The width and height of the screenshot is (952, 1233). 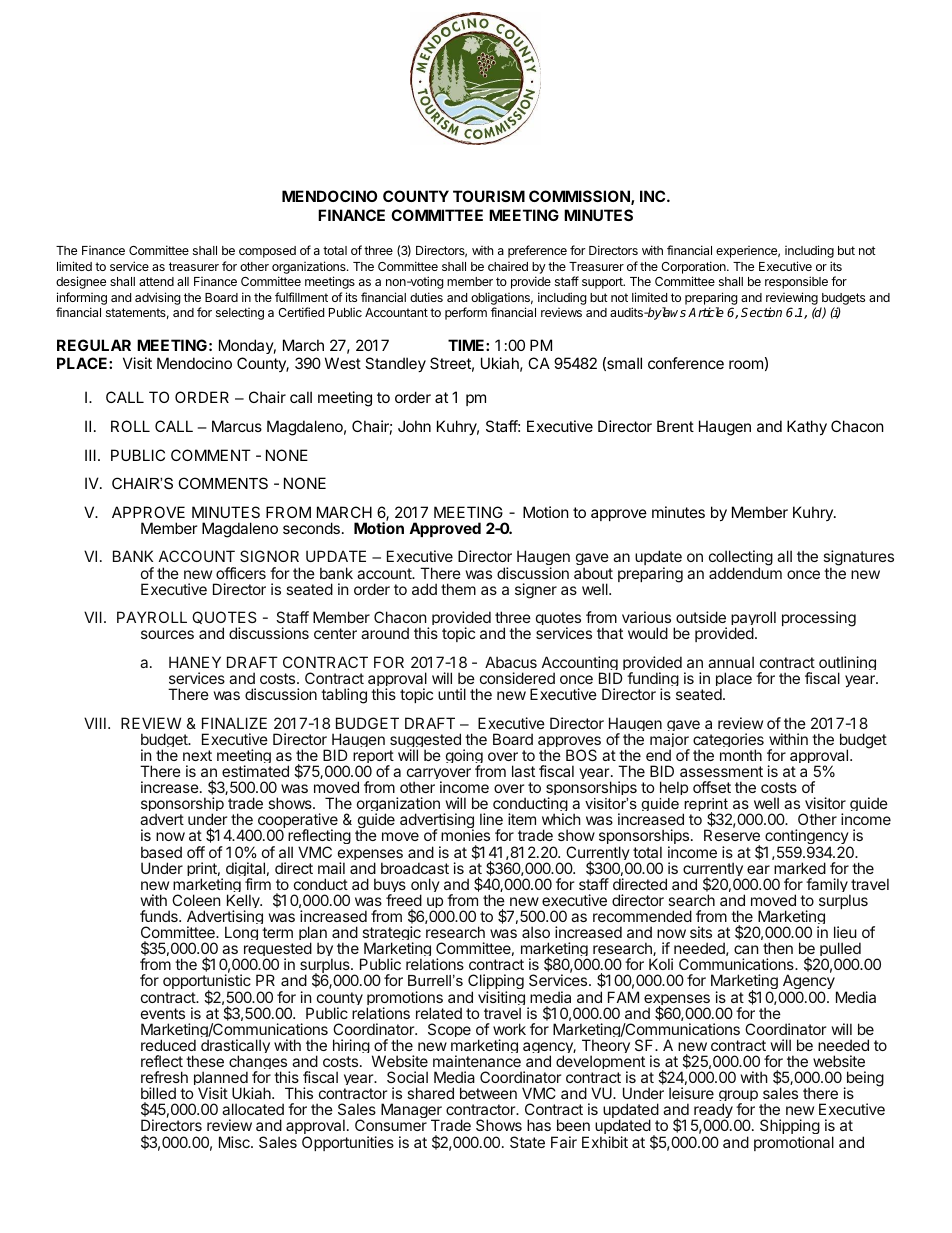 What do you see at coordinates (161, 852) in the screenshot?
I see `based` at bounding box center [161, 852].
